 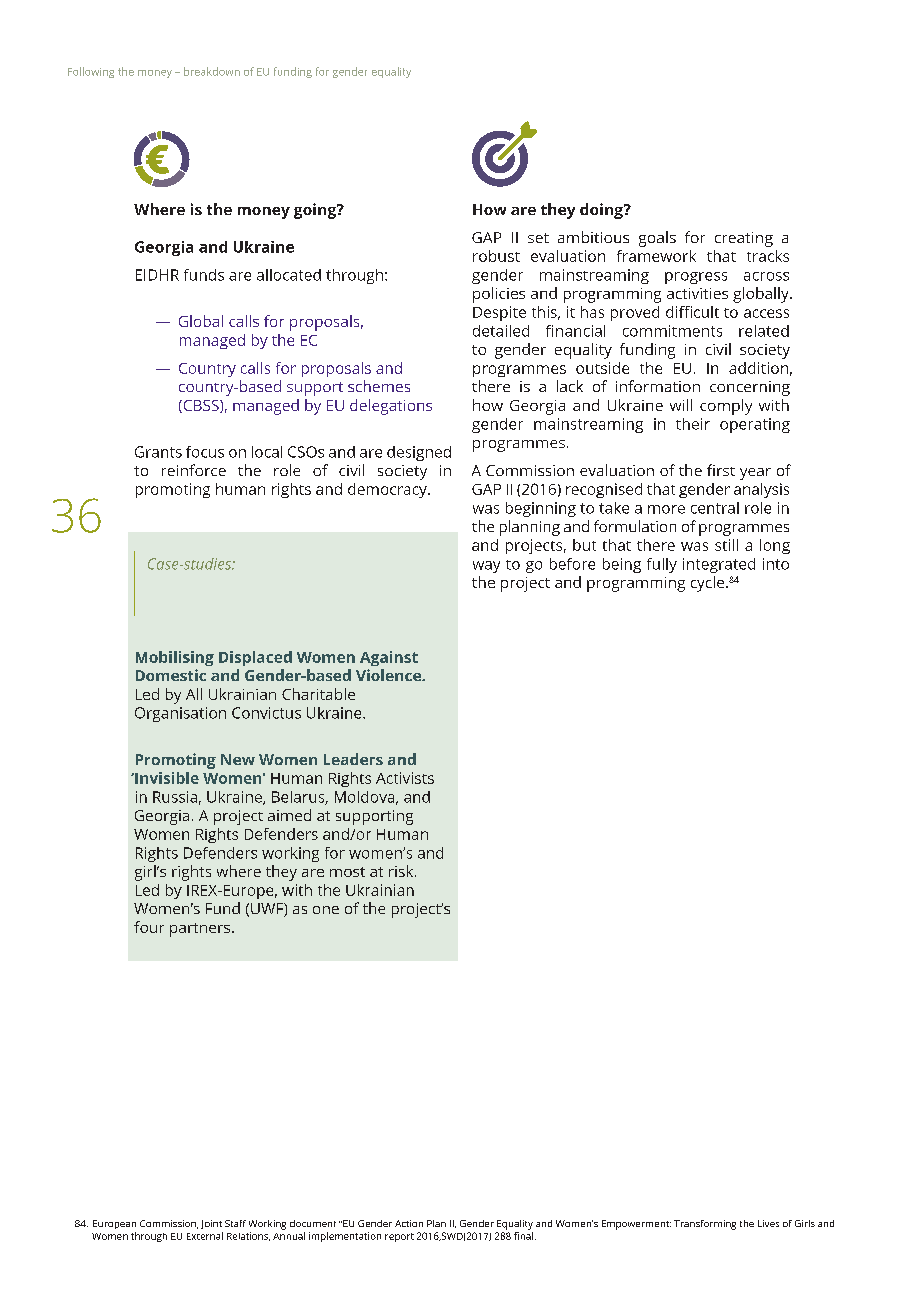 I want to click on going, so click(x=316, y=211).
